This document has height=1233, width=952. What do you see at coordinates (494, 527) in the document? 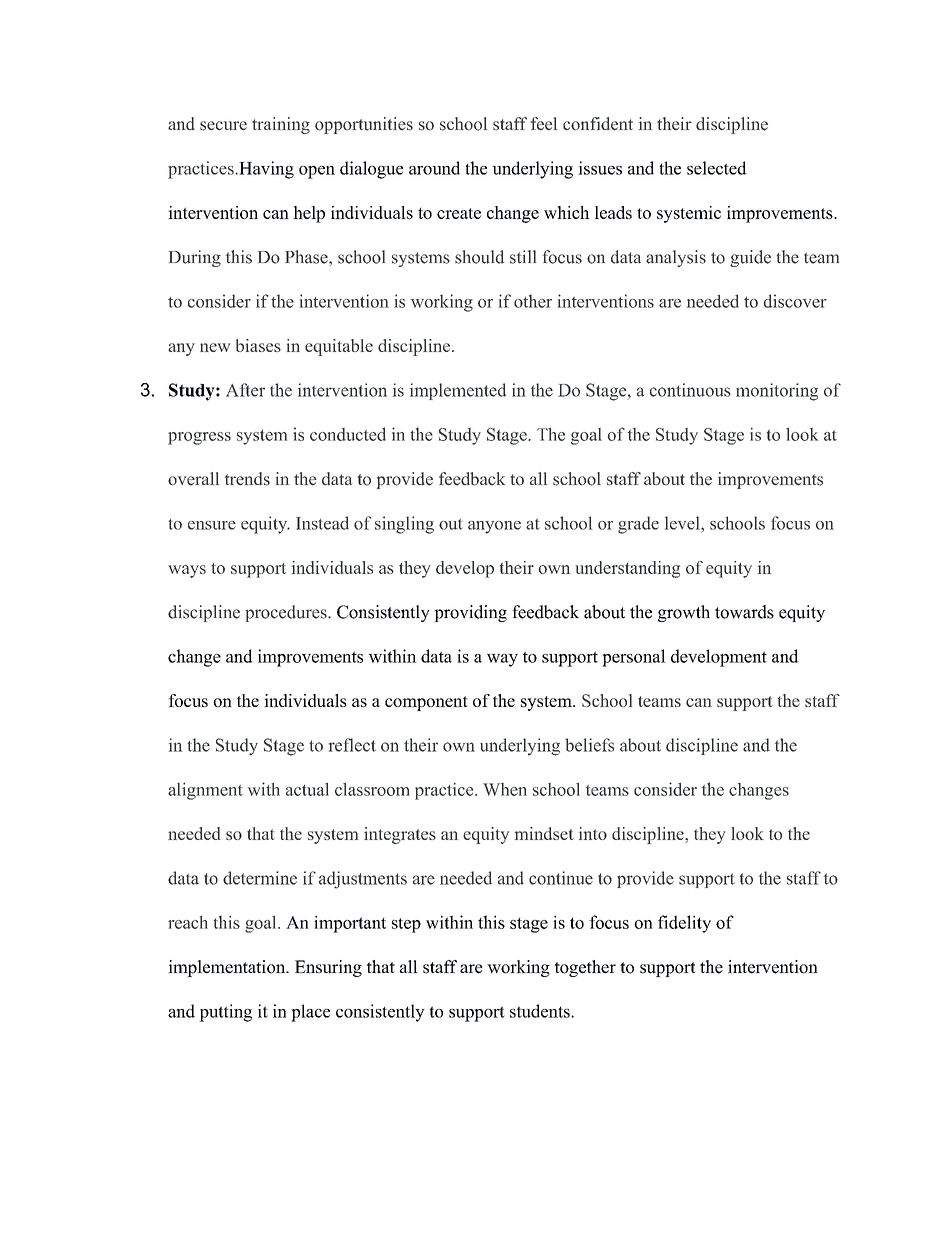
I see `anyone` at bounding box center [494, 527].
